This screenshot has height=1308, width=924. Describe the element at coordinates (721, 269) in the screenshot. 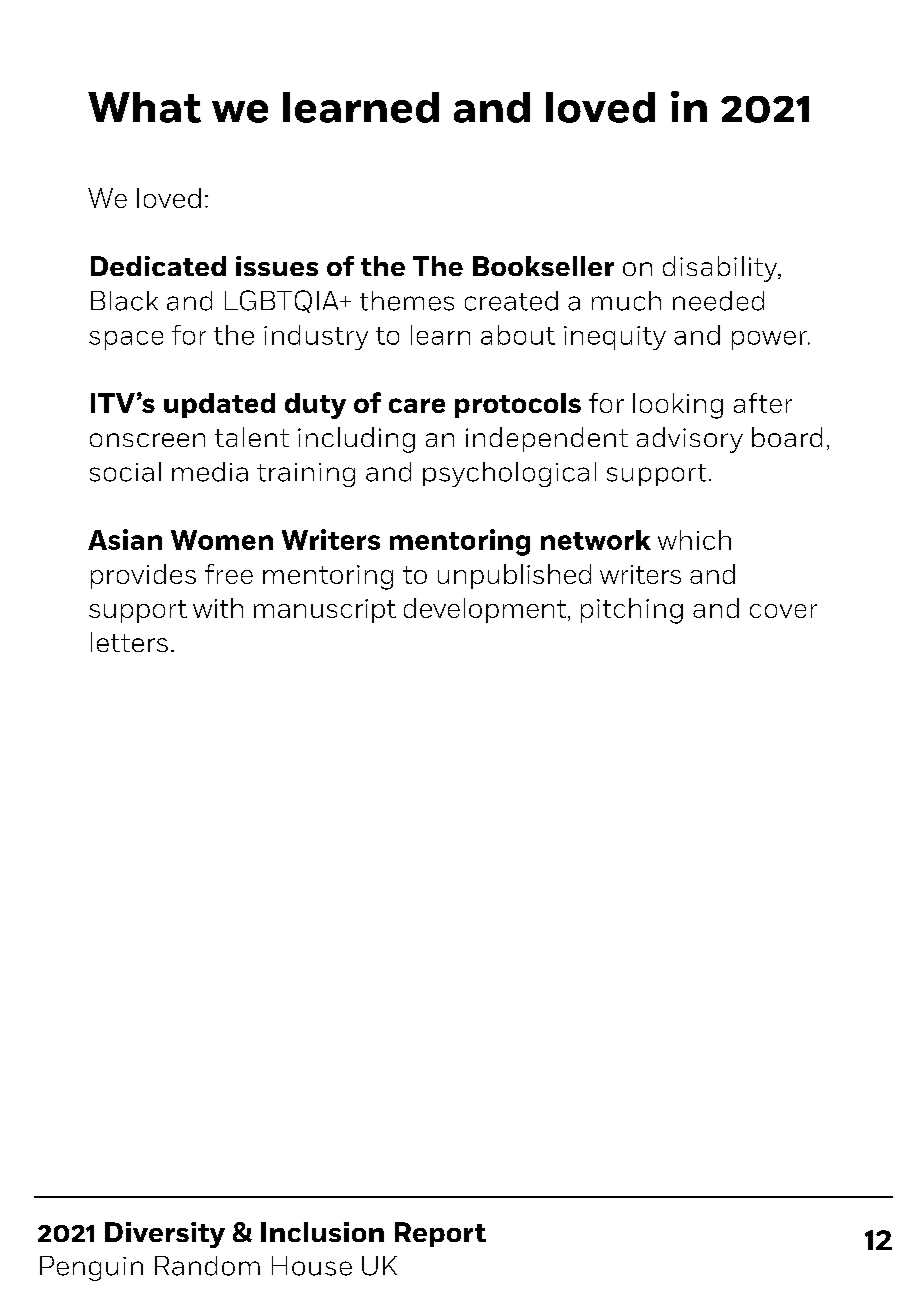

I see `disability` at that location.
